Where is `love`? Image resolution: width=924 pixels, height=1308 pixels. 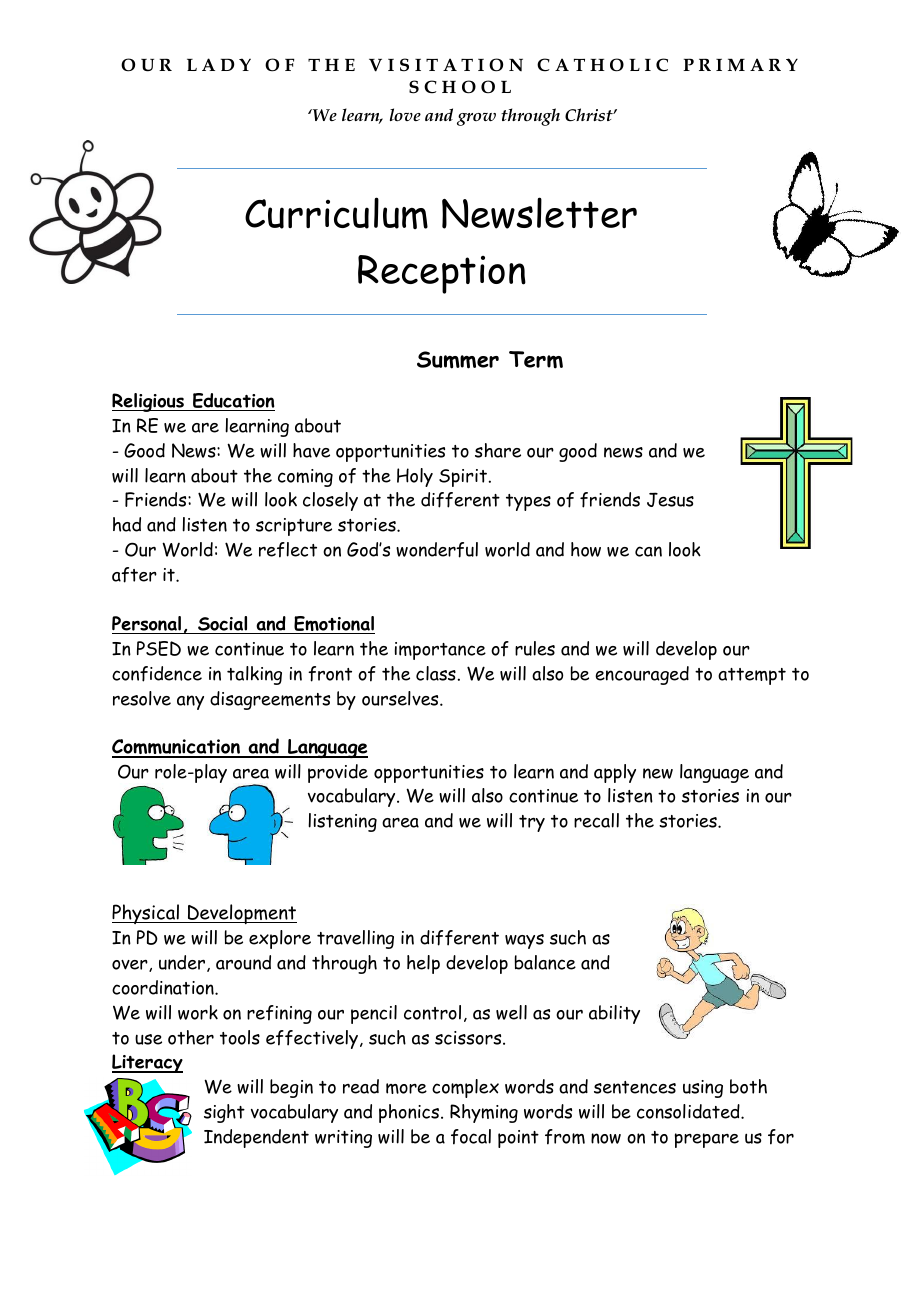 love is located at coordinates (405, 114).
